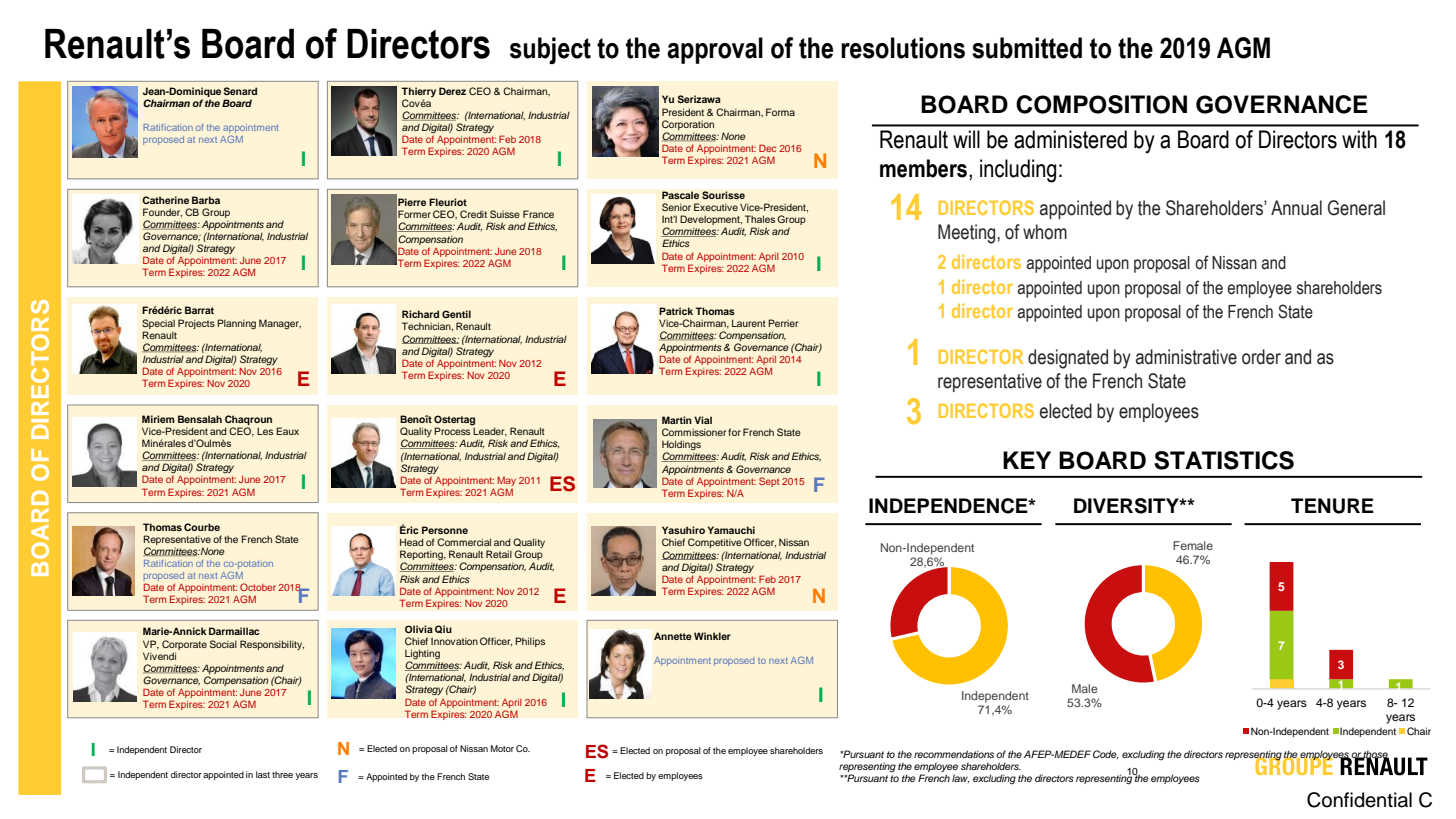 Image resolution: width=1456 pixels, height=819 pixels. I want to click on Vial, so click(703, 420).
